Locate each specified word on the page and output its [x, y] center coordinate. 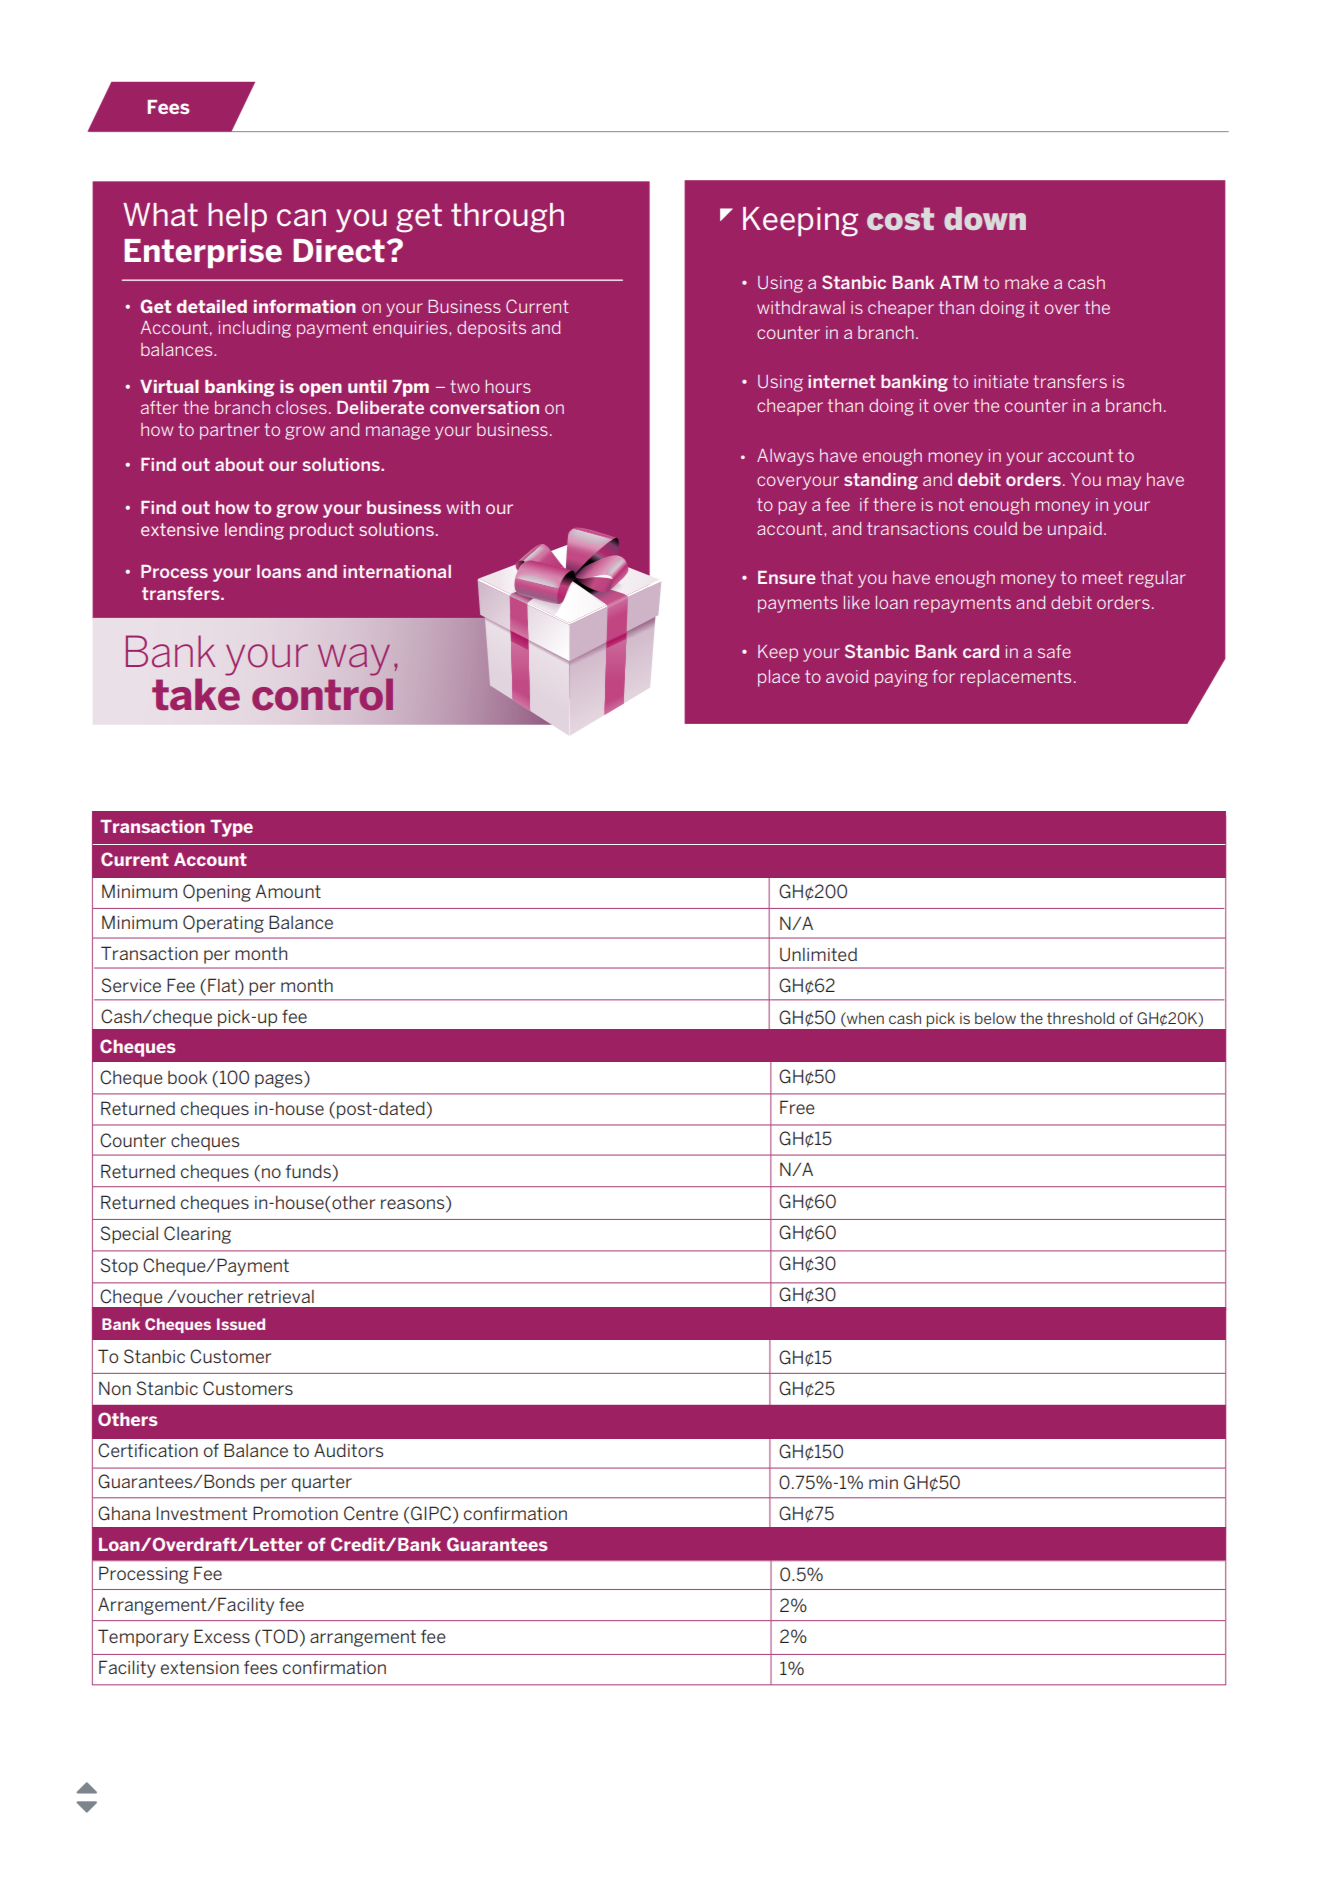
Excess [222, 1636]
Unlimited [818, 955]
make [1027, 282]
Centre [371, 1513]
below [995, 1018]
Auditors [349, 1450]
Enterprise [203, 253]
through [507, 218]
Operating [223, 924]
